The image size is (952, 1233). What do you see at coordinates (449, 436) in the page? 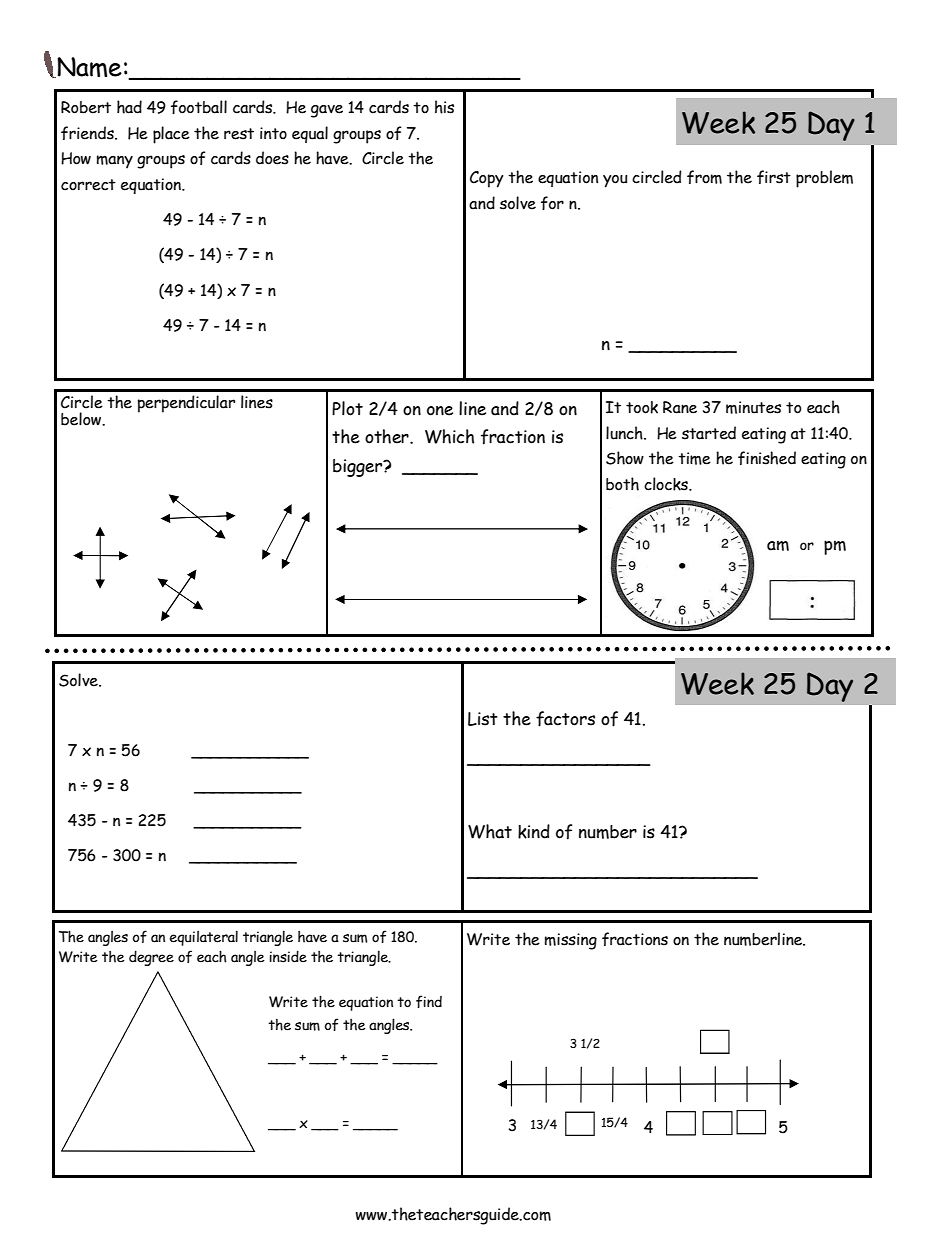
I see `Which` at bounding box center [449, 436].
